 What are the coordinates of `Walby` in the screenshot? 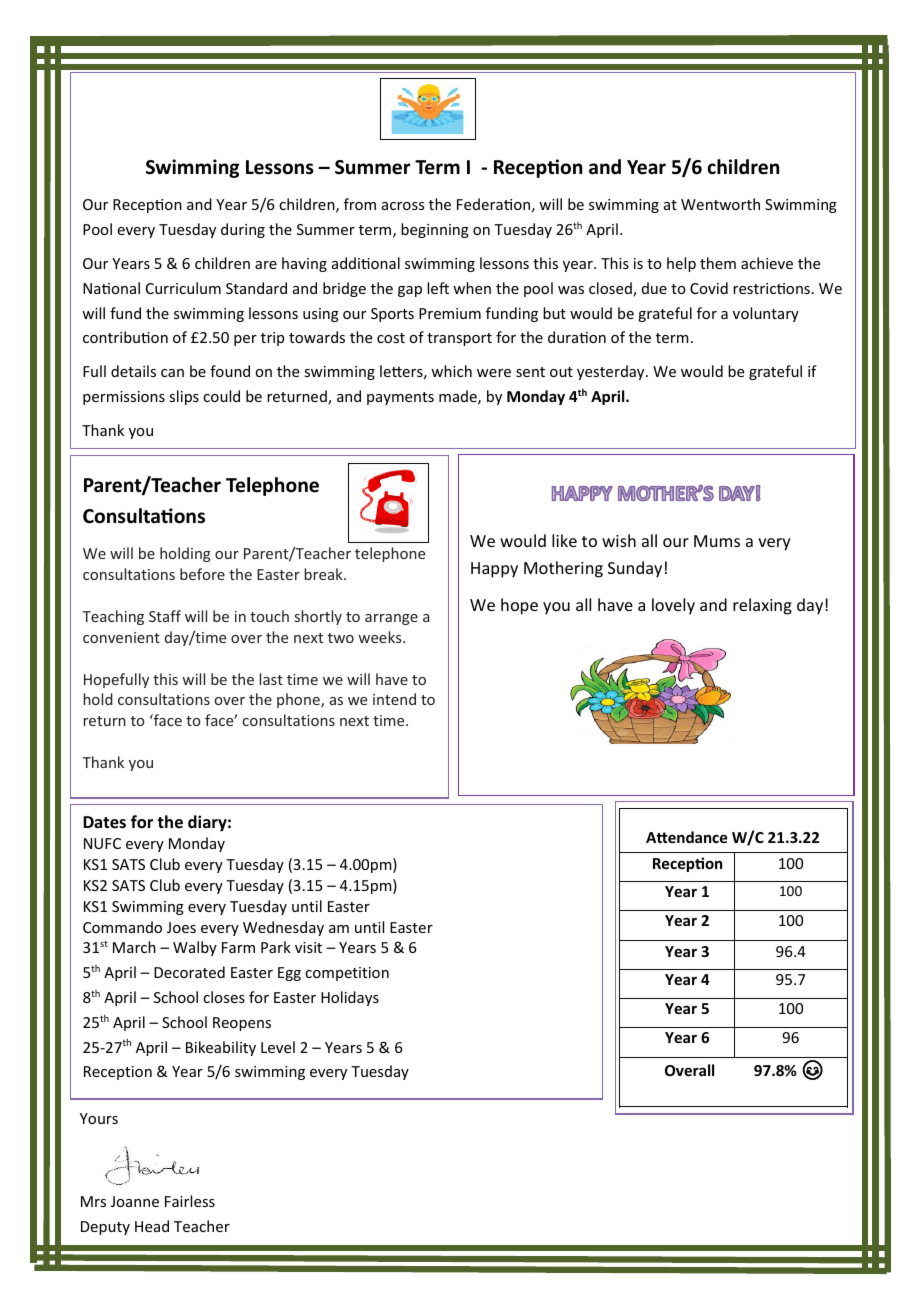 It's located at (195, 948).
